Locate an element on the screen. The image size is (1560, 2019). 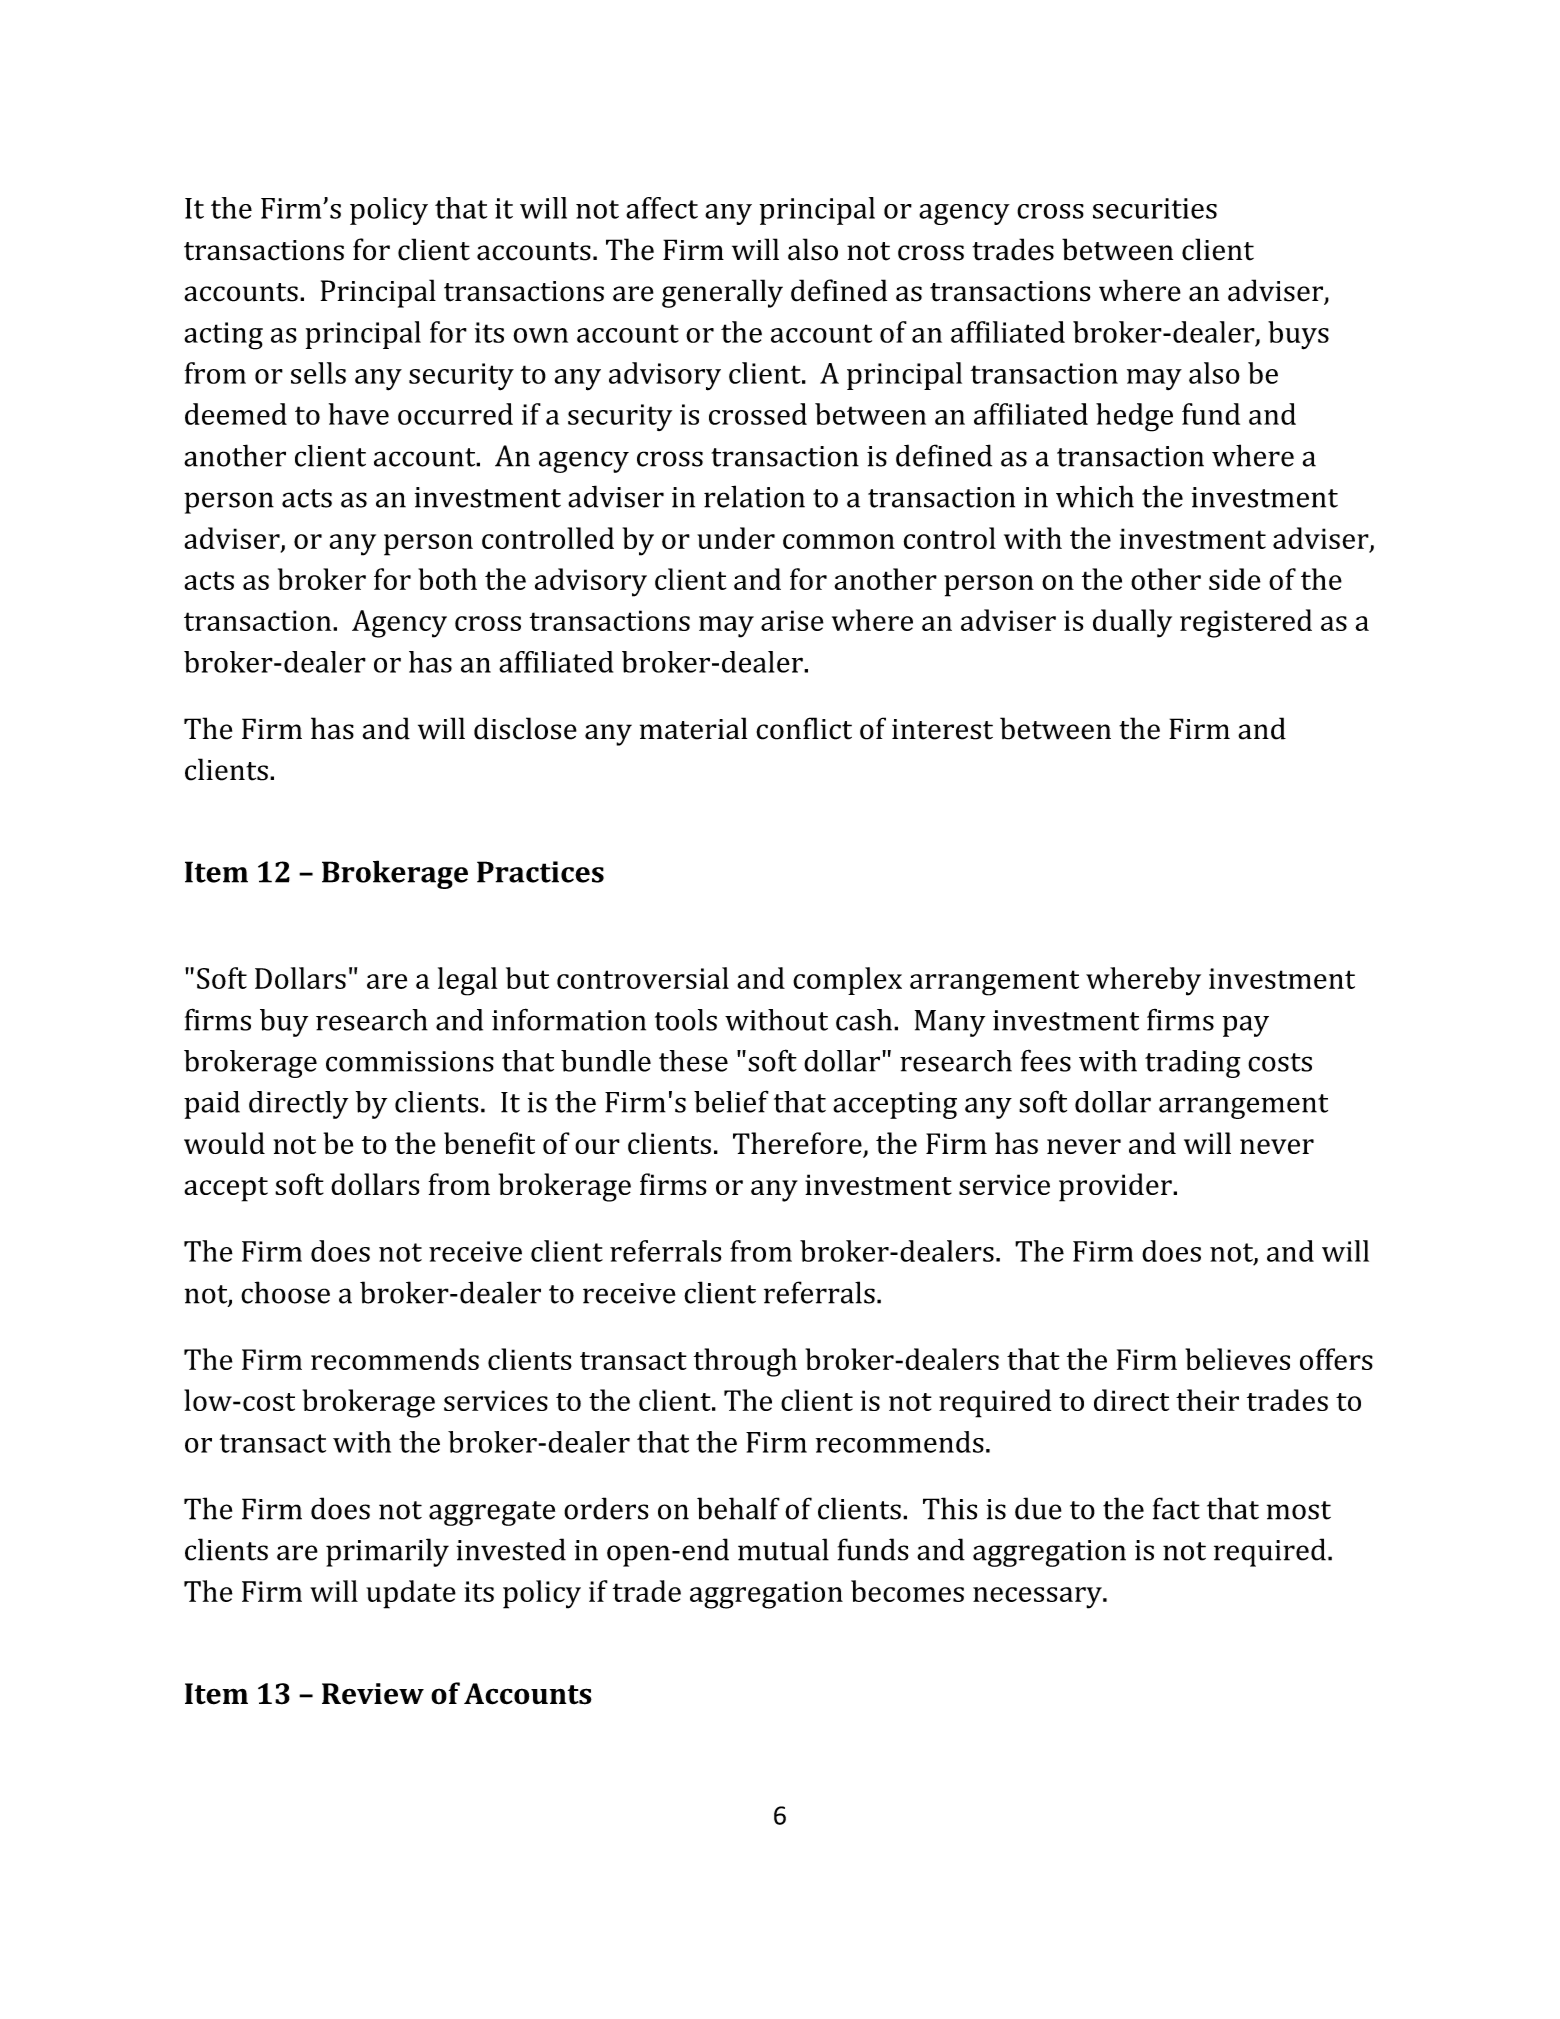
generally is located at coordinates (722, 293).
